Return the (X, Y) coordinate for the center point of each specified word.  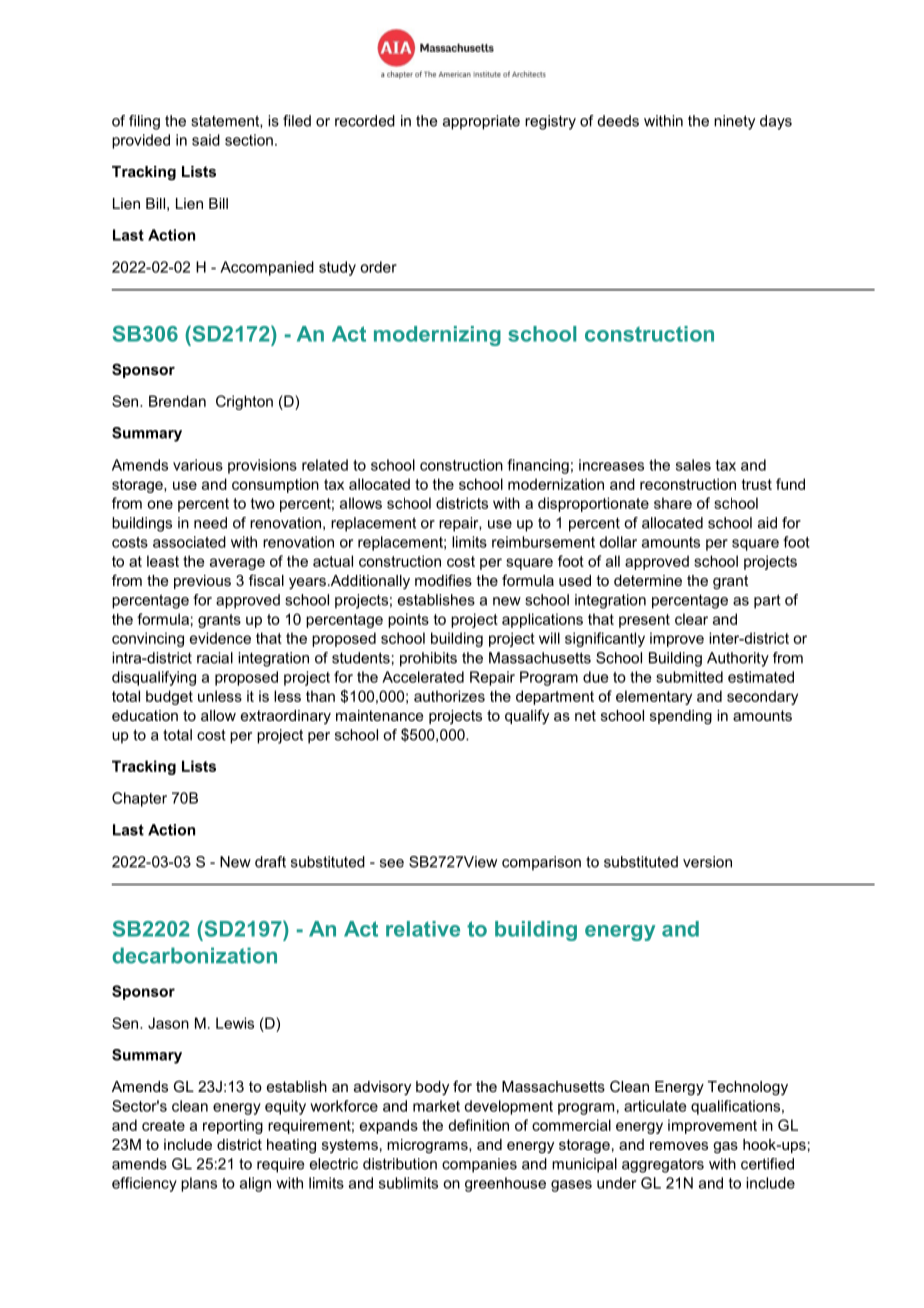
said (206, 140)
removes (679, 1146)
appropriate (481, 122)
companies (479, 1165)
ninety (734, 122)
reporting (233, 1126)
